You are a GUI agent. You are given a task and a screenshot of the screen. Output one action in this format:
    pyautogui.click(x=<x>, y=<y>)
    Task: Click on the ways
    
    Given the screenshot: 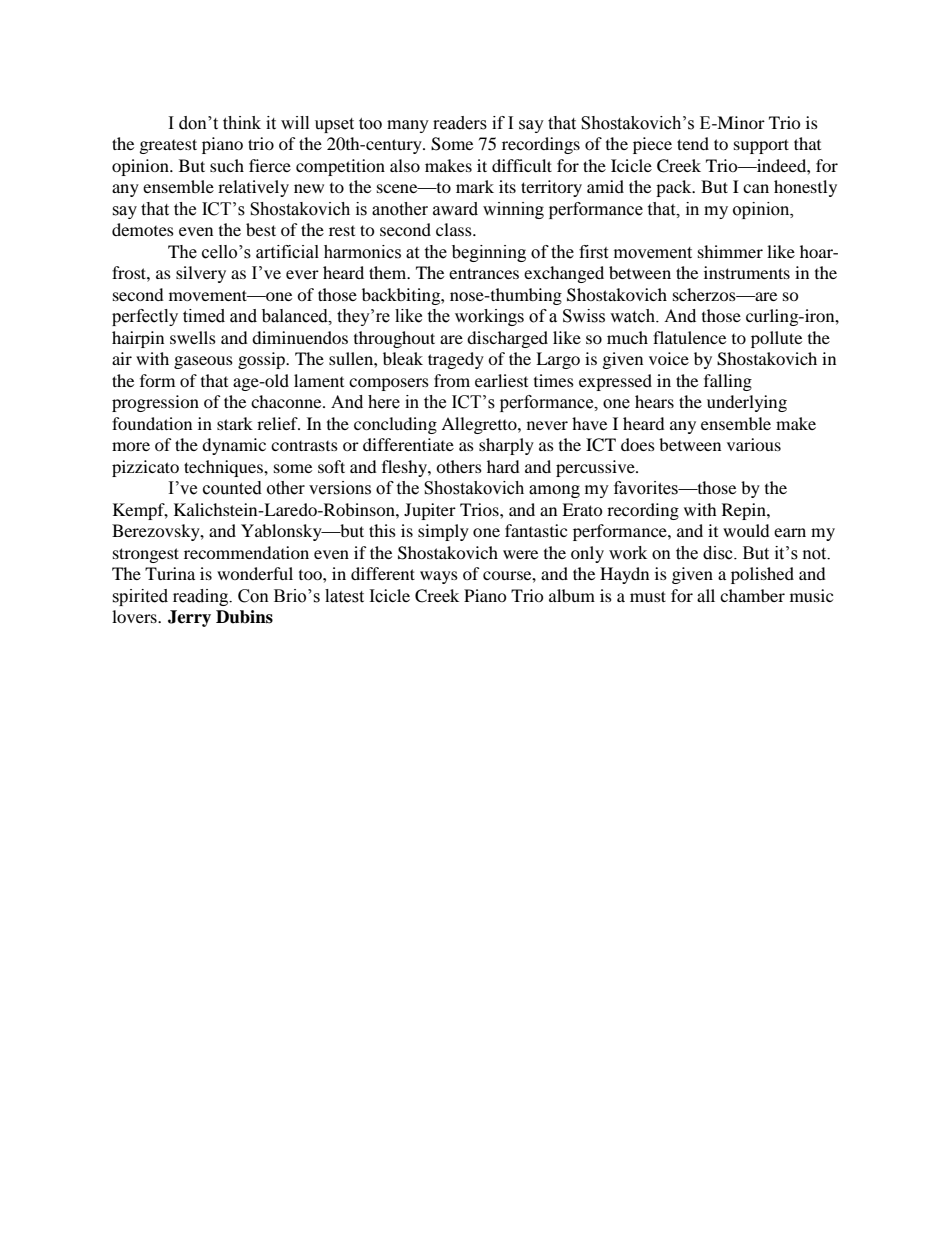 What is the action you would take?
    pyautogui.click(x=439, y=577)
